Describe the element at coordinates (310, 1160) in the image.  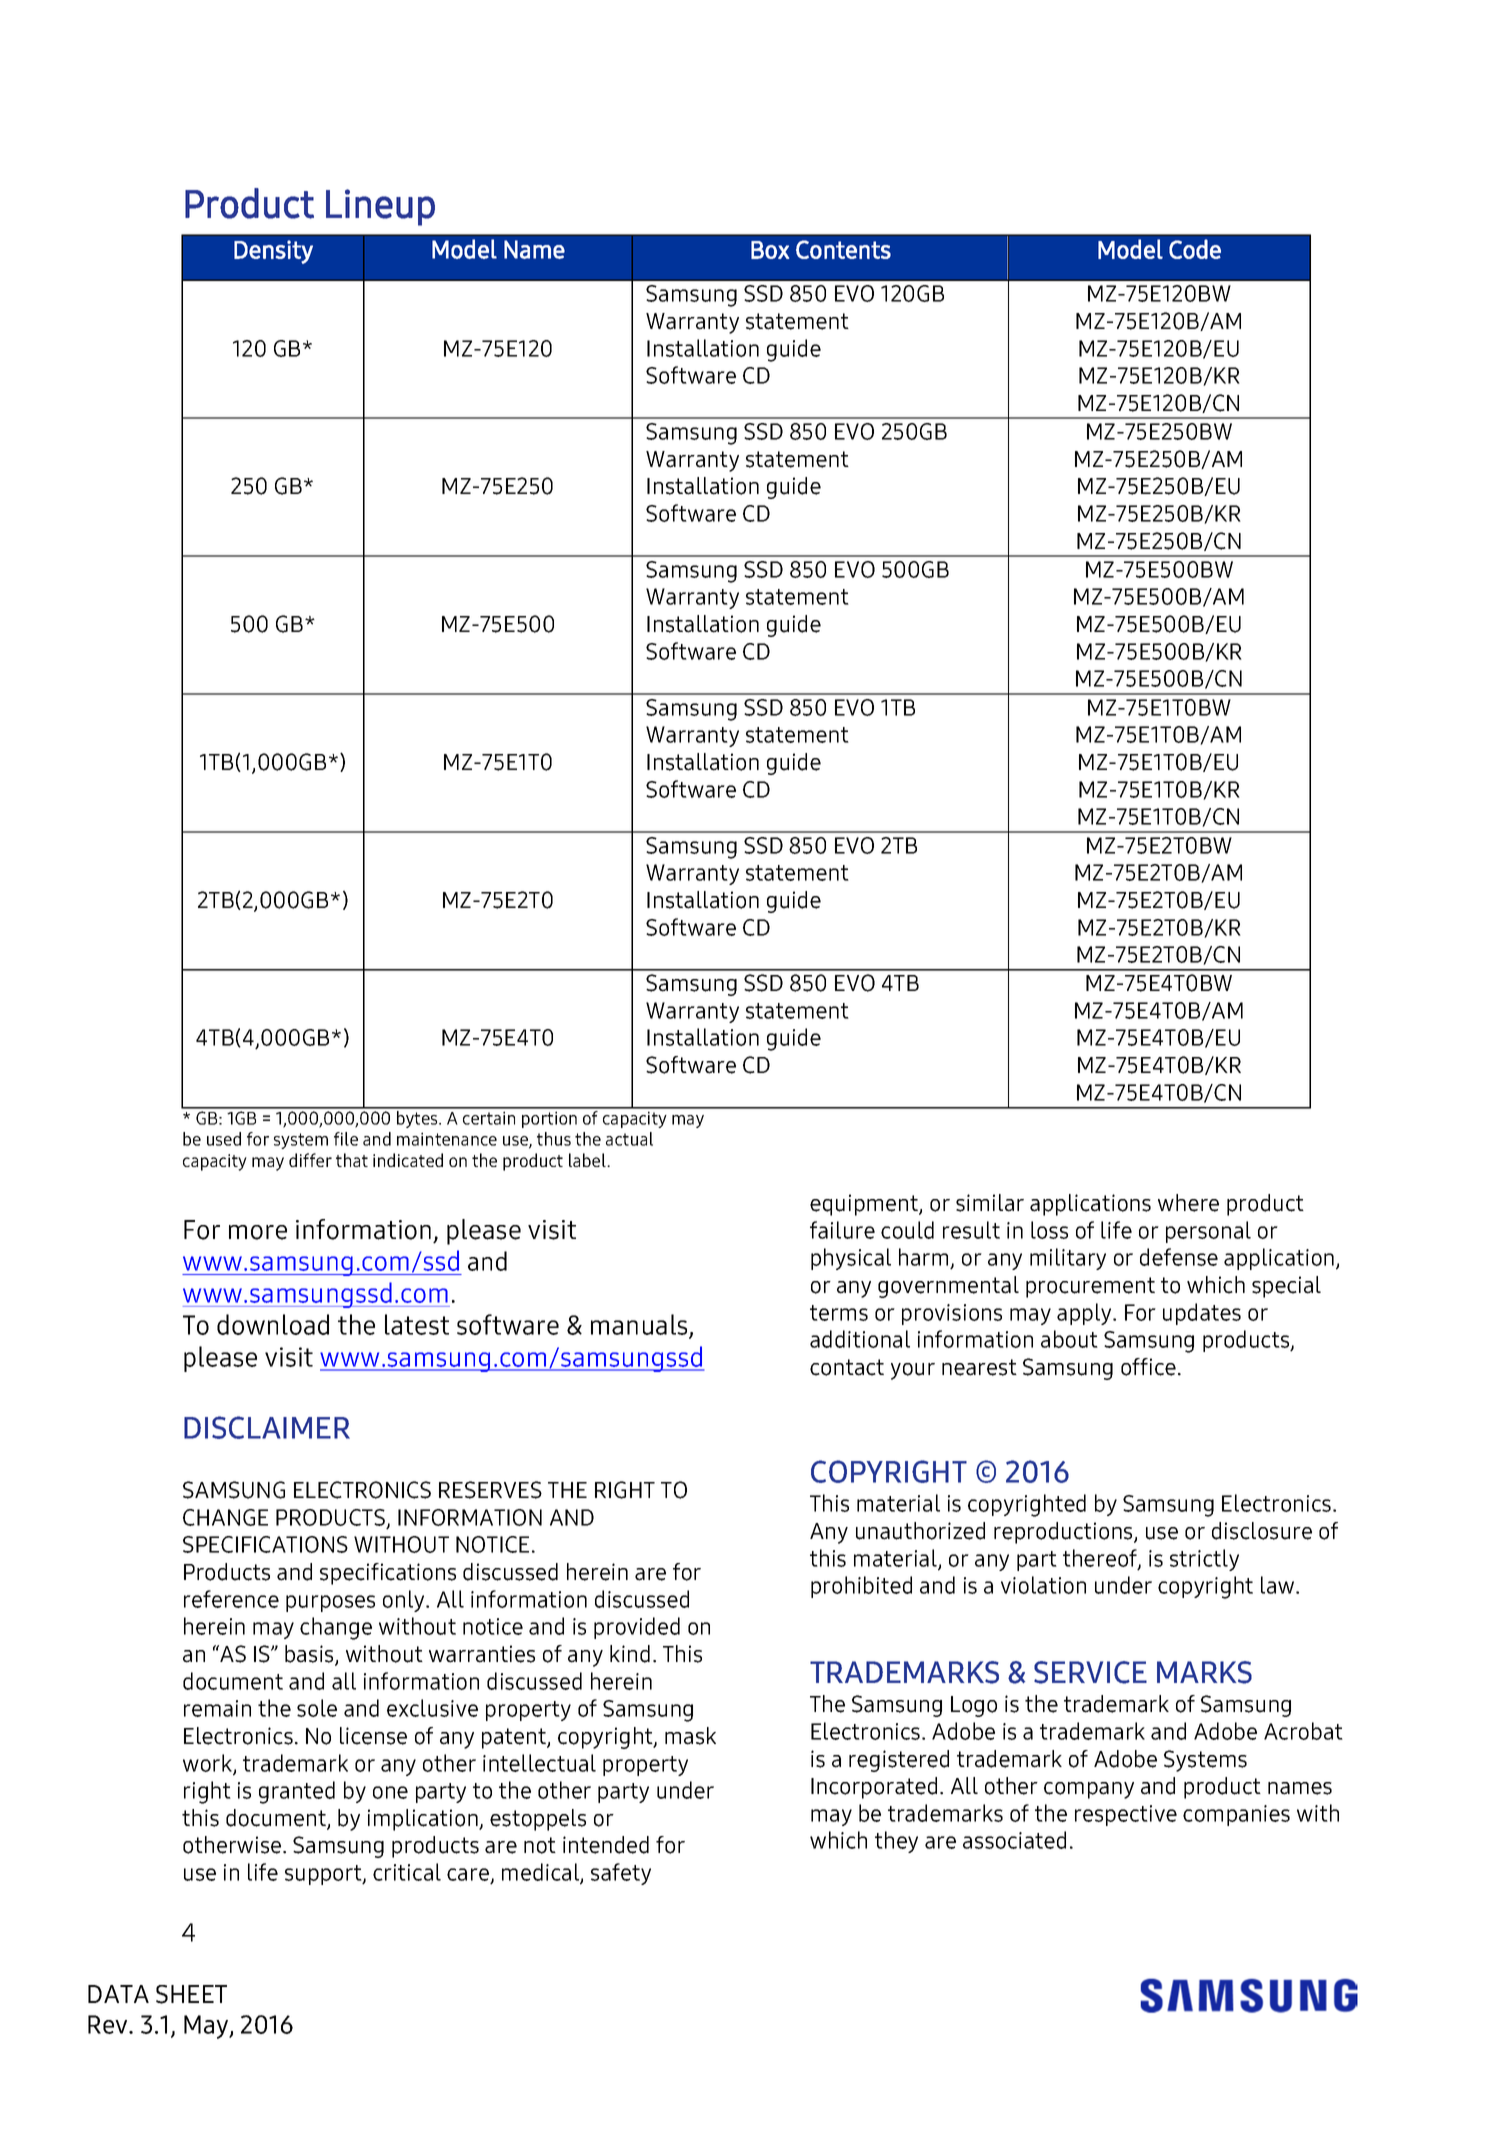
I see `differ` at that location.
